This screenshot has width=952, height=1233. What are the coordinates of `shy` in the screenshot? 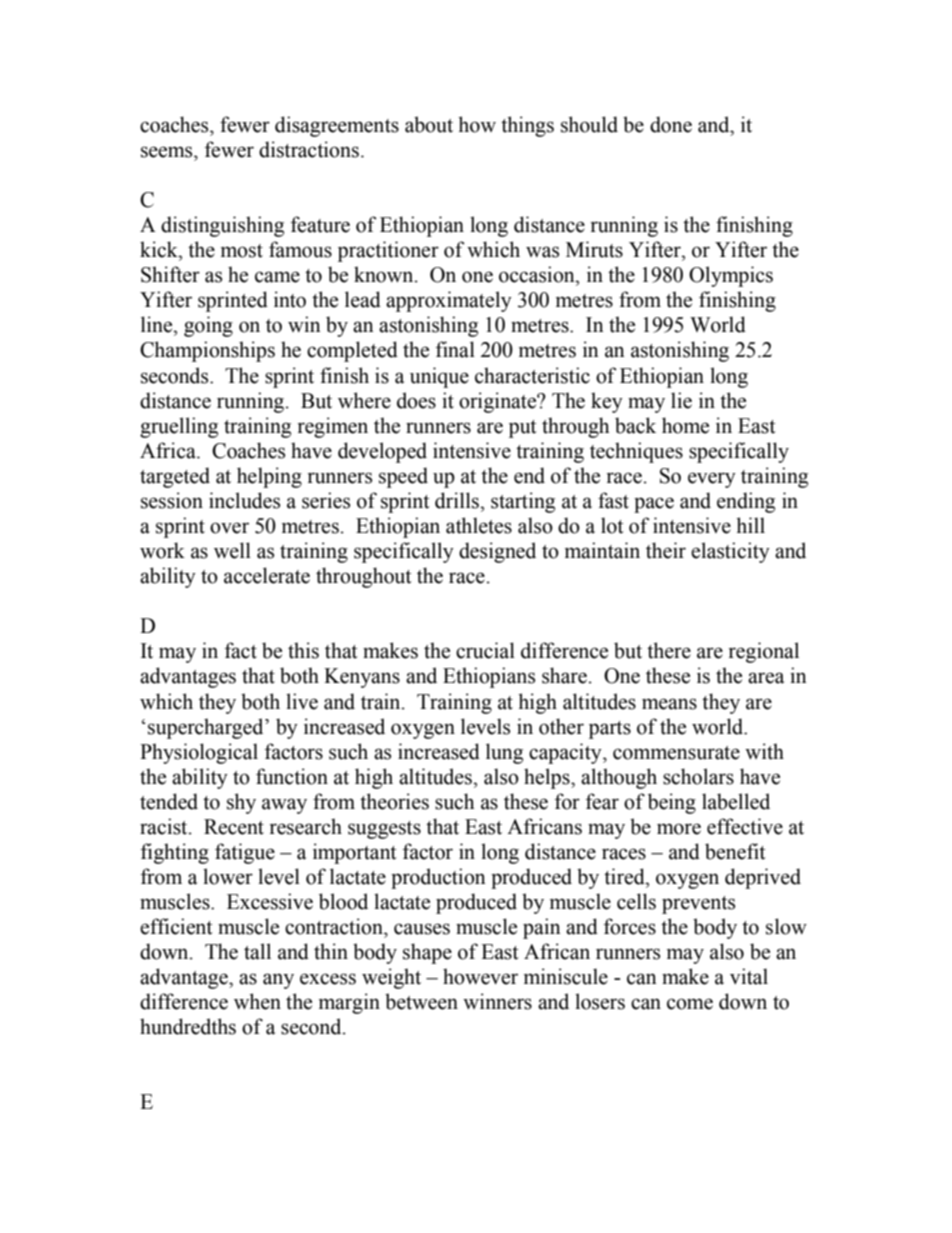 It's located at (241, 803).
